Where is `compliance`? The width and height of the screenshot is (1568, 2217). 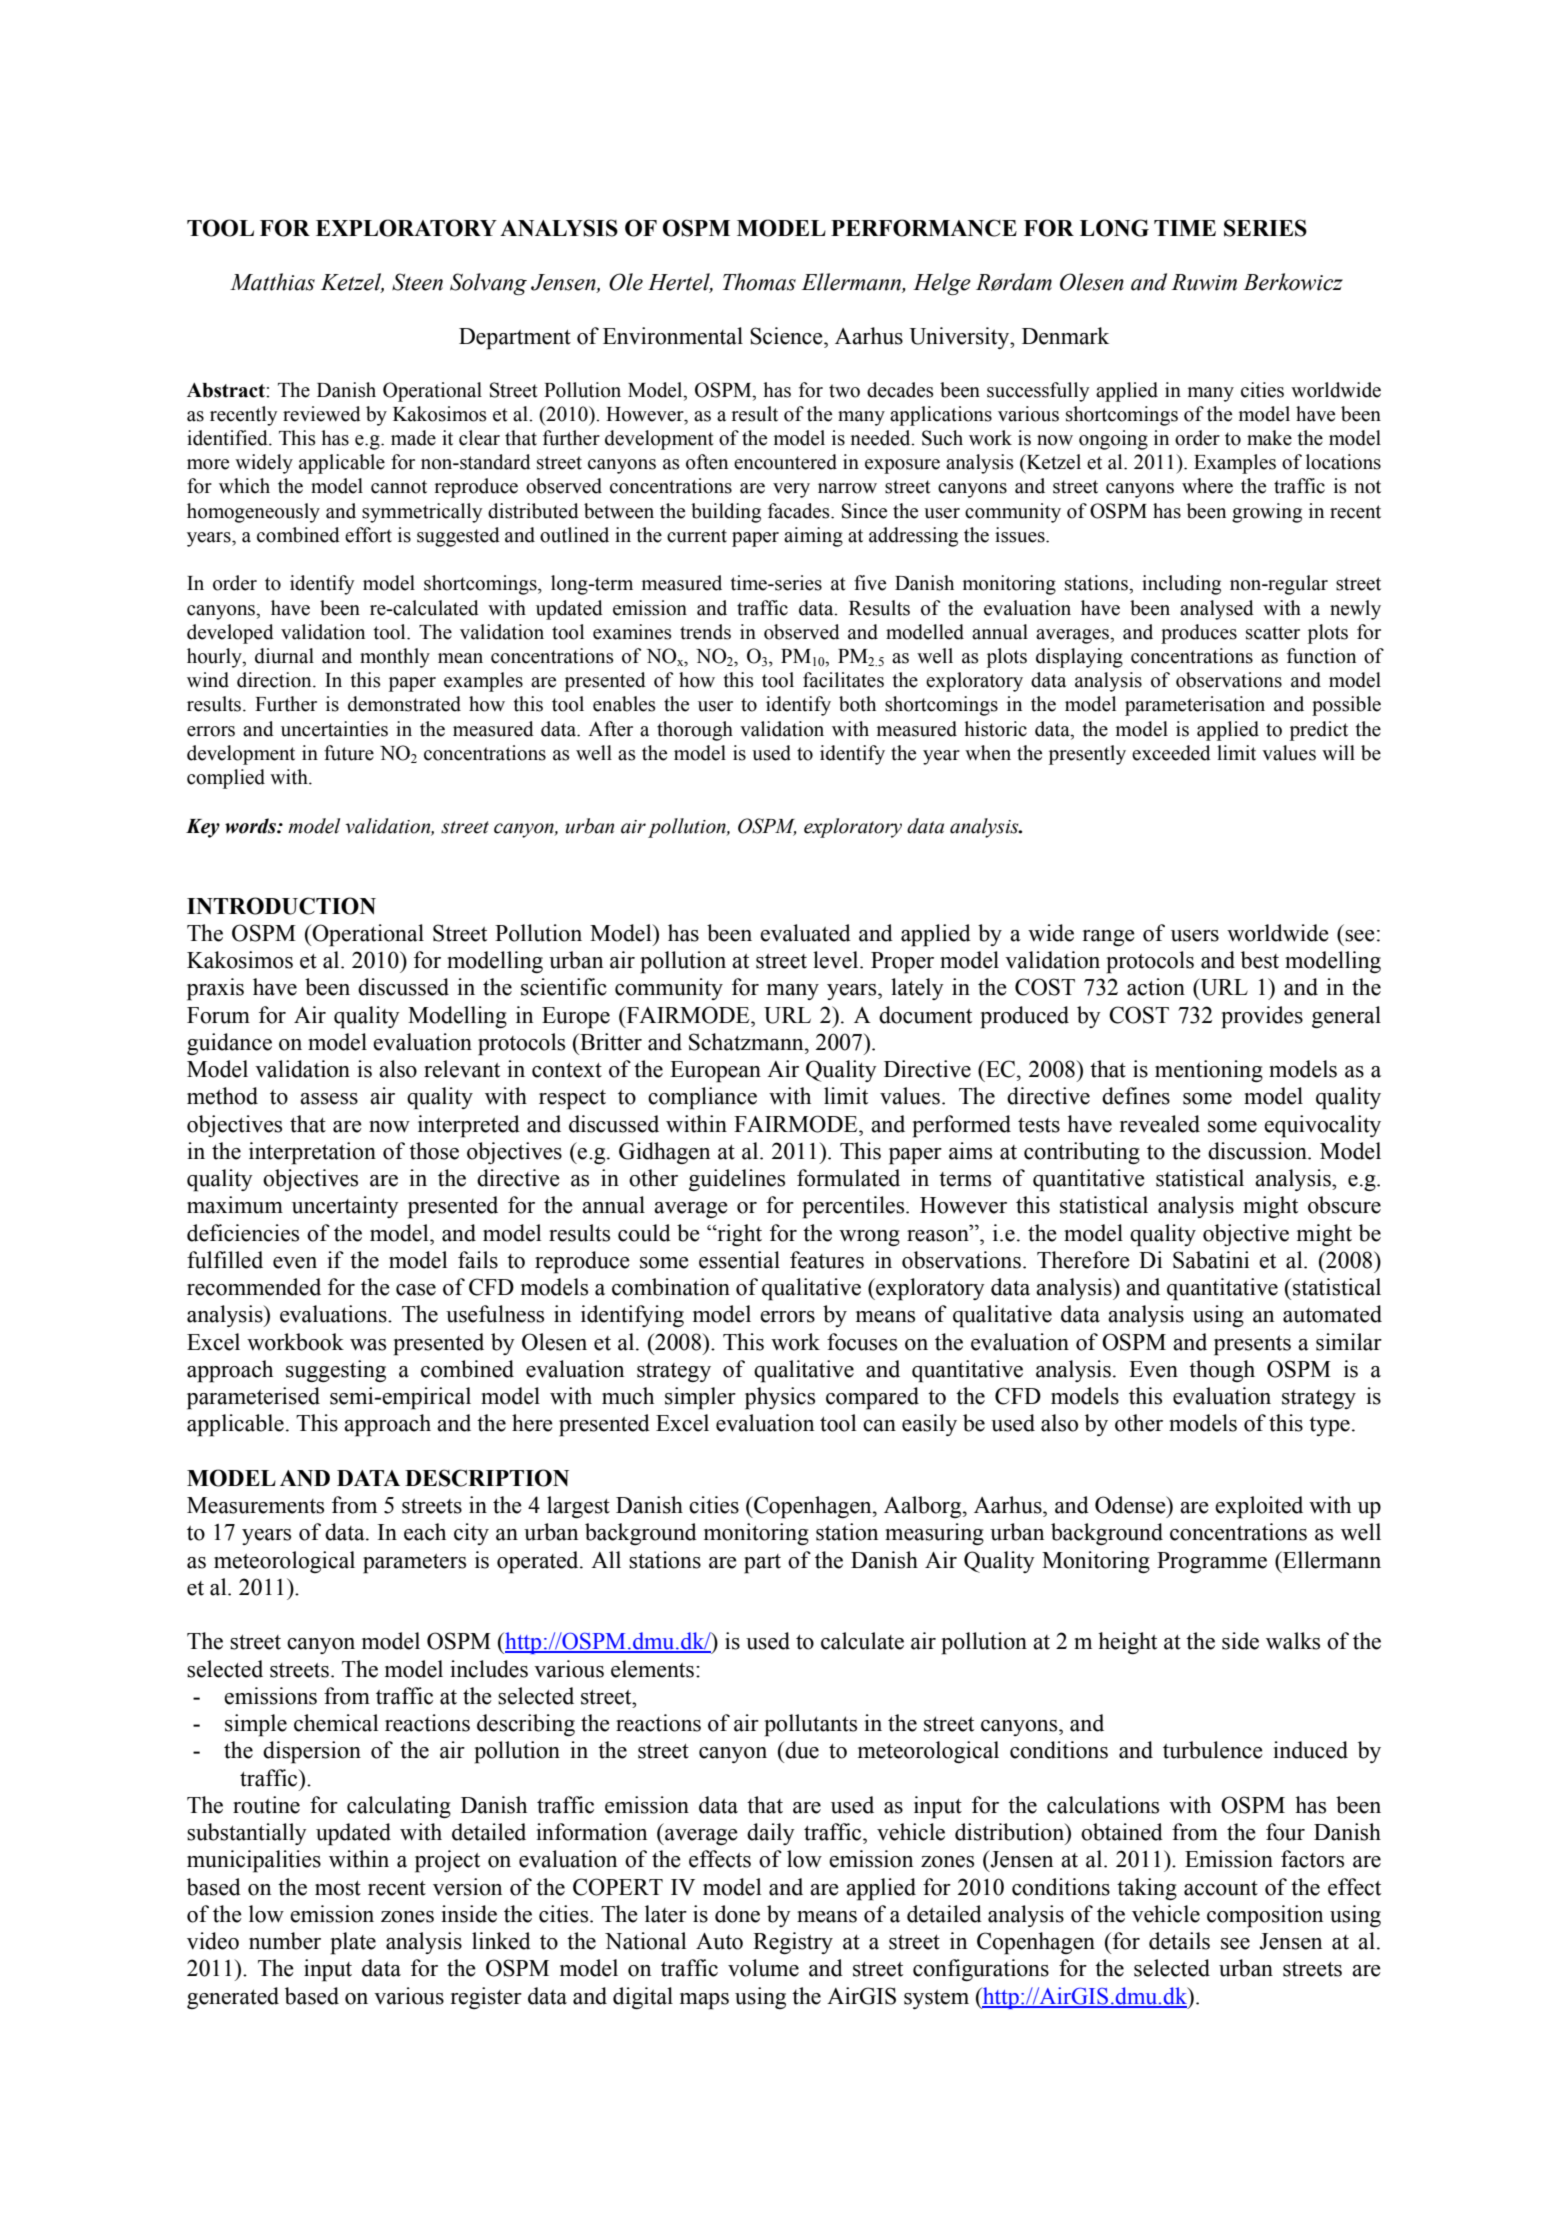
compliance is located at coordinates (702, 1098).
